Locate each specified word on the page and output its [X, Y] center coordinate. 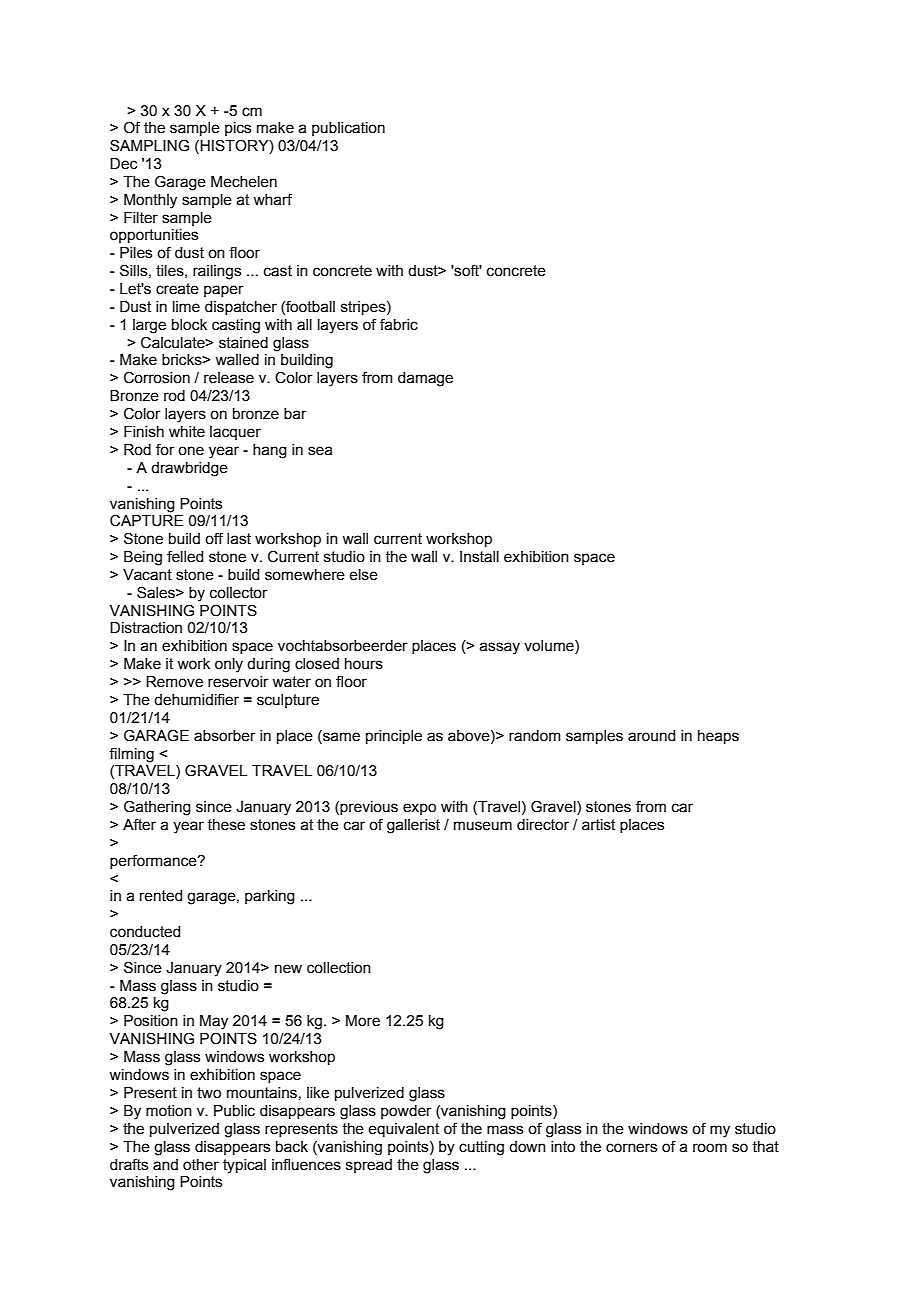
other [201, 1165]
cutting [481, 1148]
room [710, 1148]
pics [238, 129]
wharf [272, 199]
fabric [399, 324]
